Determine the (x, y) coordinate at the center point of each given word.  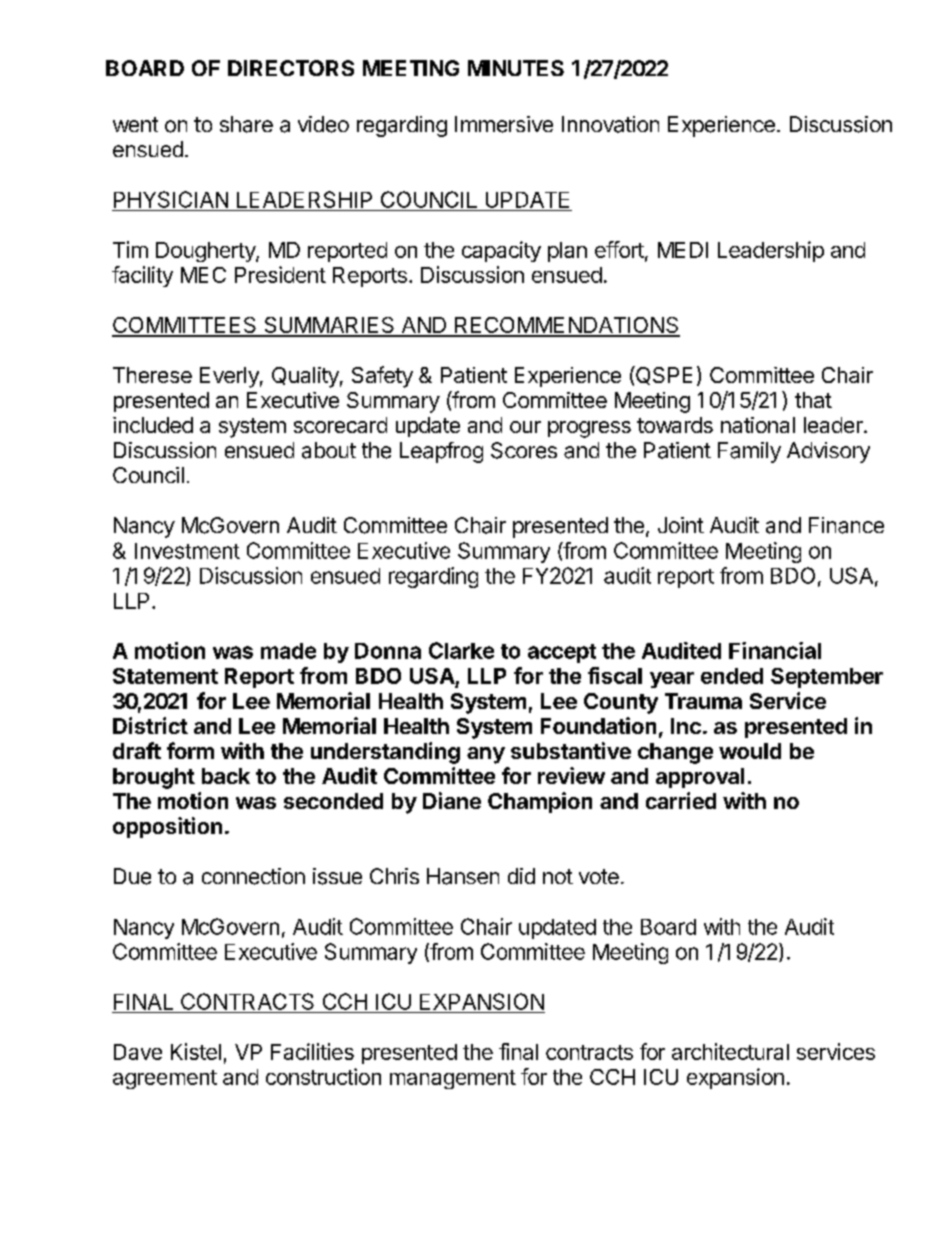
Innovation (610, 124)
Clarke (461, 650)
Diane (452, 800)
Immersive (504, 124)
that (813, 400)
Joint (681, 525)
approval (700, 778)
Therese (152, 375)
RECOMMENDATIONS (566, 326)
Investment (187, 551)
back (226, 776)
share (246, 124)
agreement (165, 1079)
